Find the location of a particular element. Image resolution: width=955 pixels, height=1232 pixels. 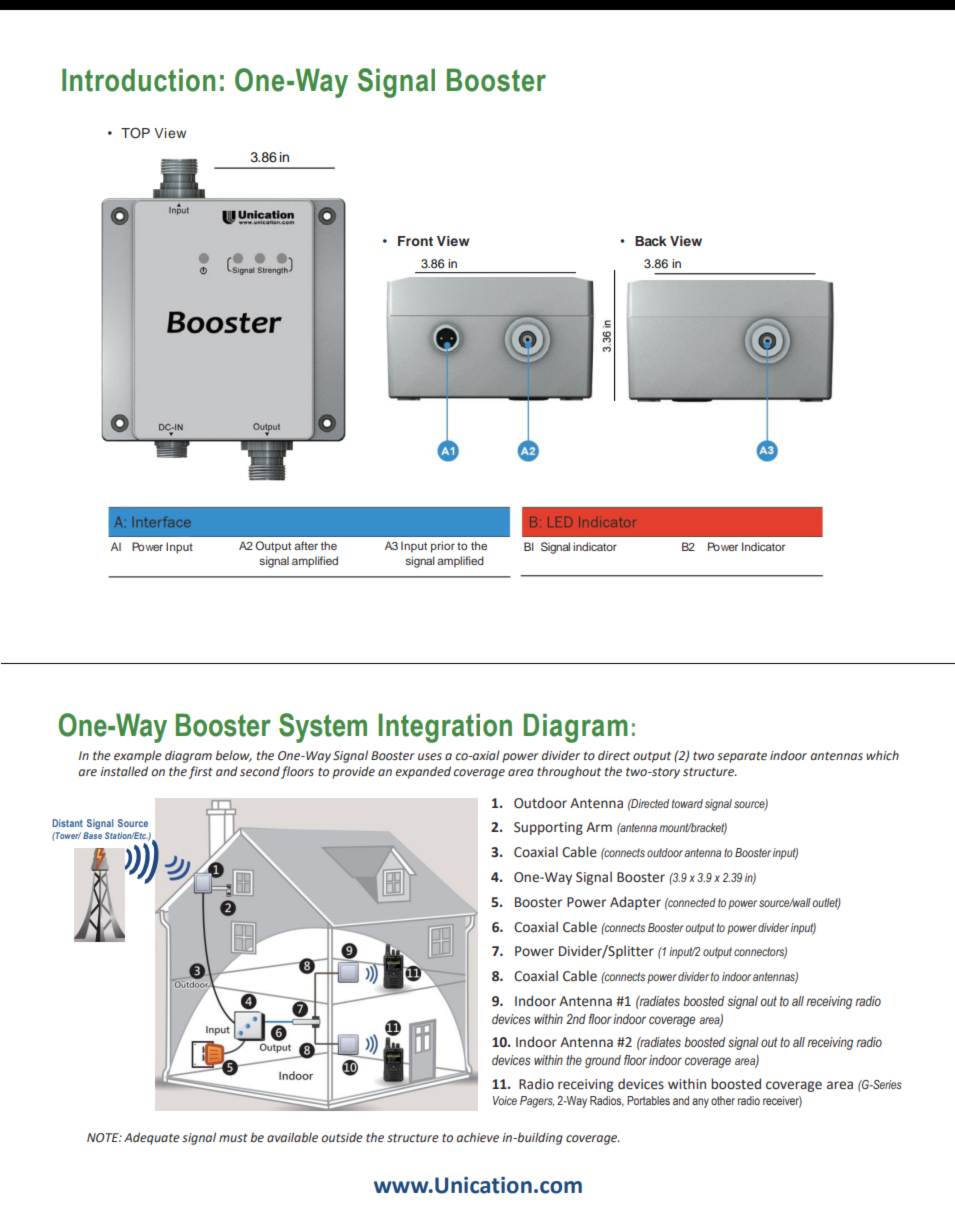

TOP is located at coordinates (135, 133).
